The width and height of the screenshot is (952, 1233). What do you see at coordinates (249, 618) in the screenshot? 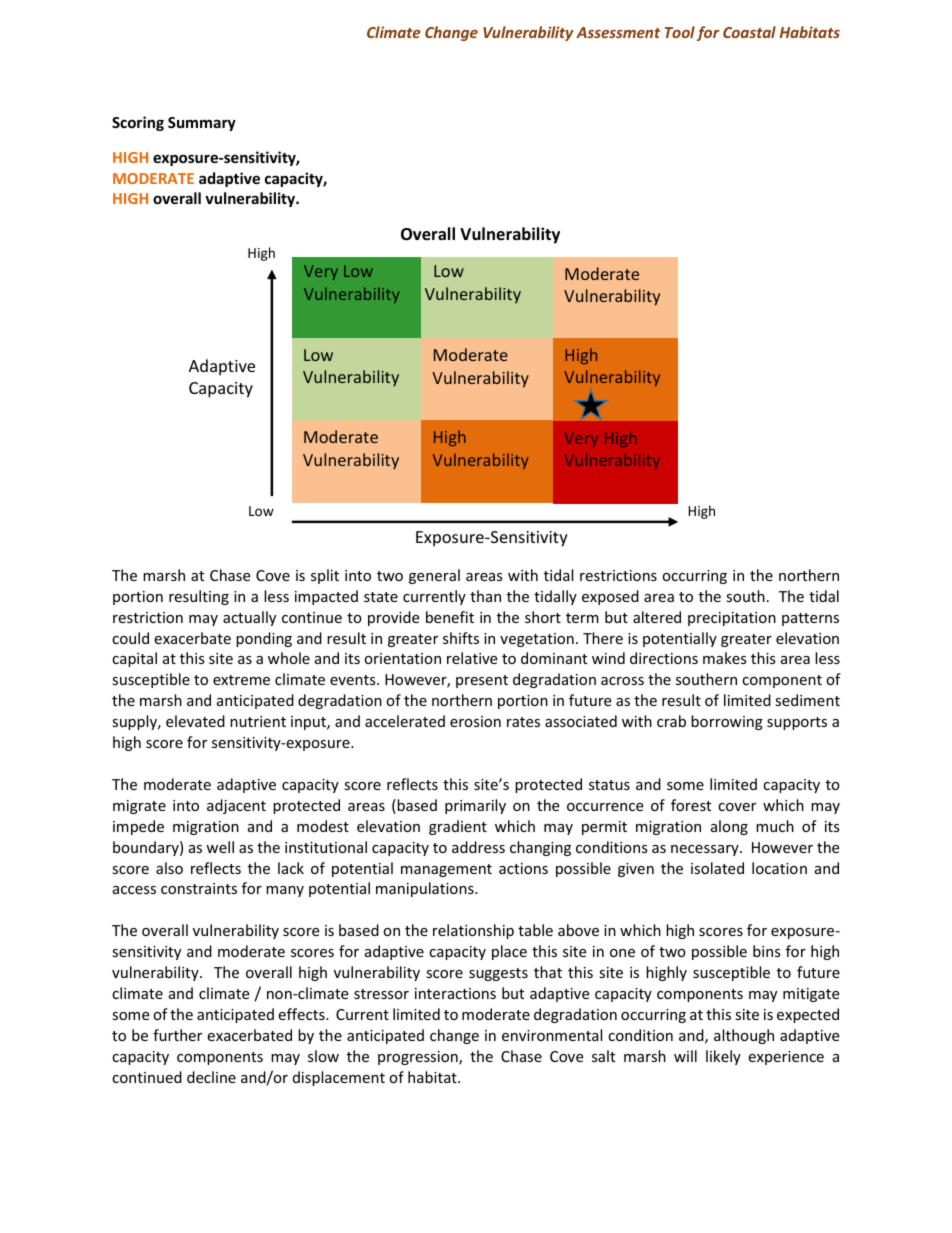
I see `actually` at bounding box center [249, 618].
